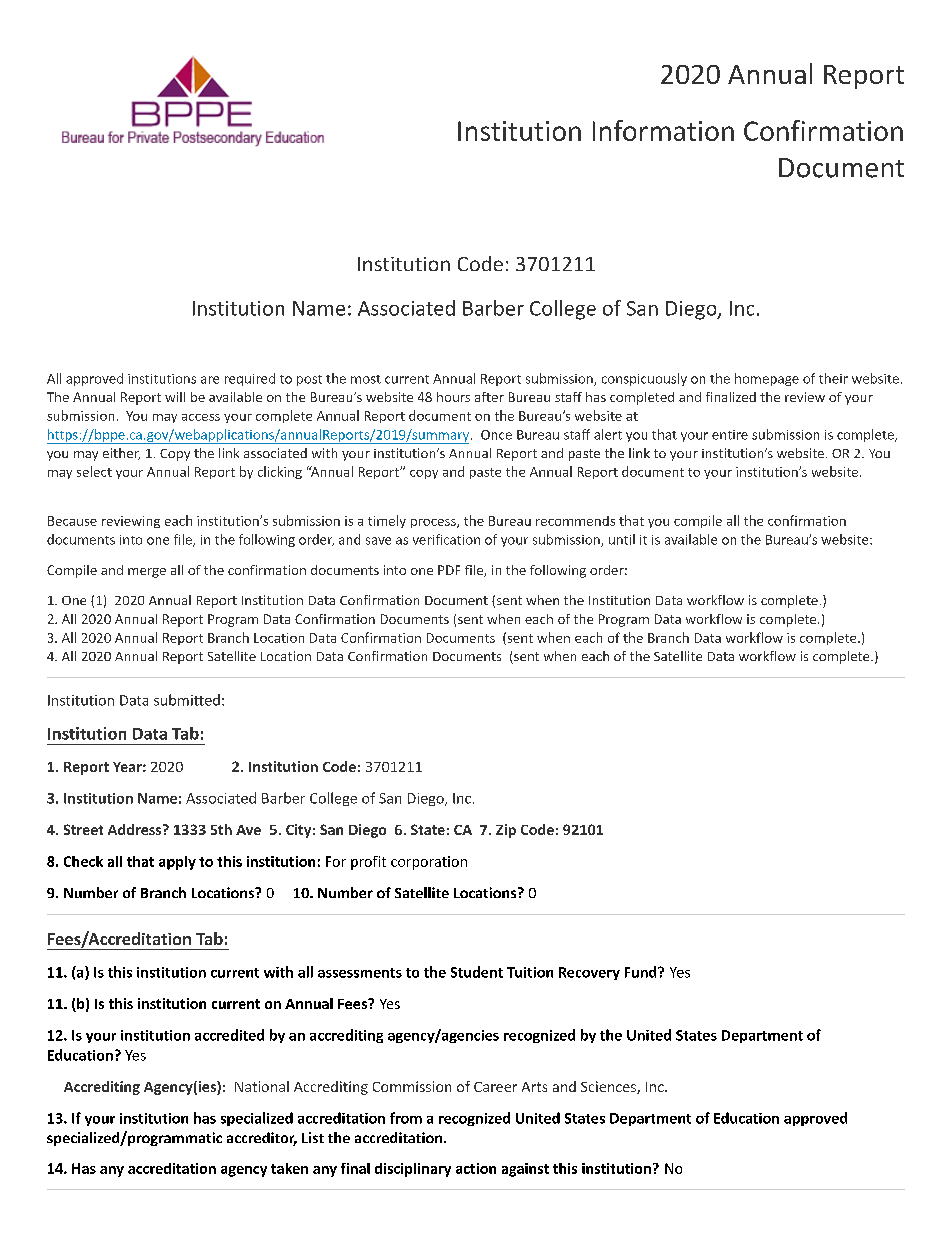 Image resolution: width=952 pixels, height=1233 pixels. Describe the element at coordinates (476, 1168) in the page. I see `action` at that location.
